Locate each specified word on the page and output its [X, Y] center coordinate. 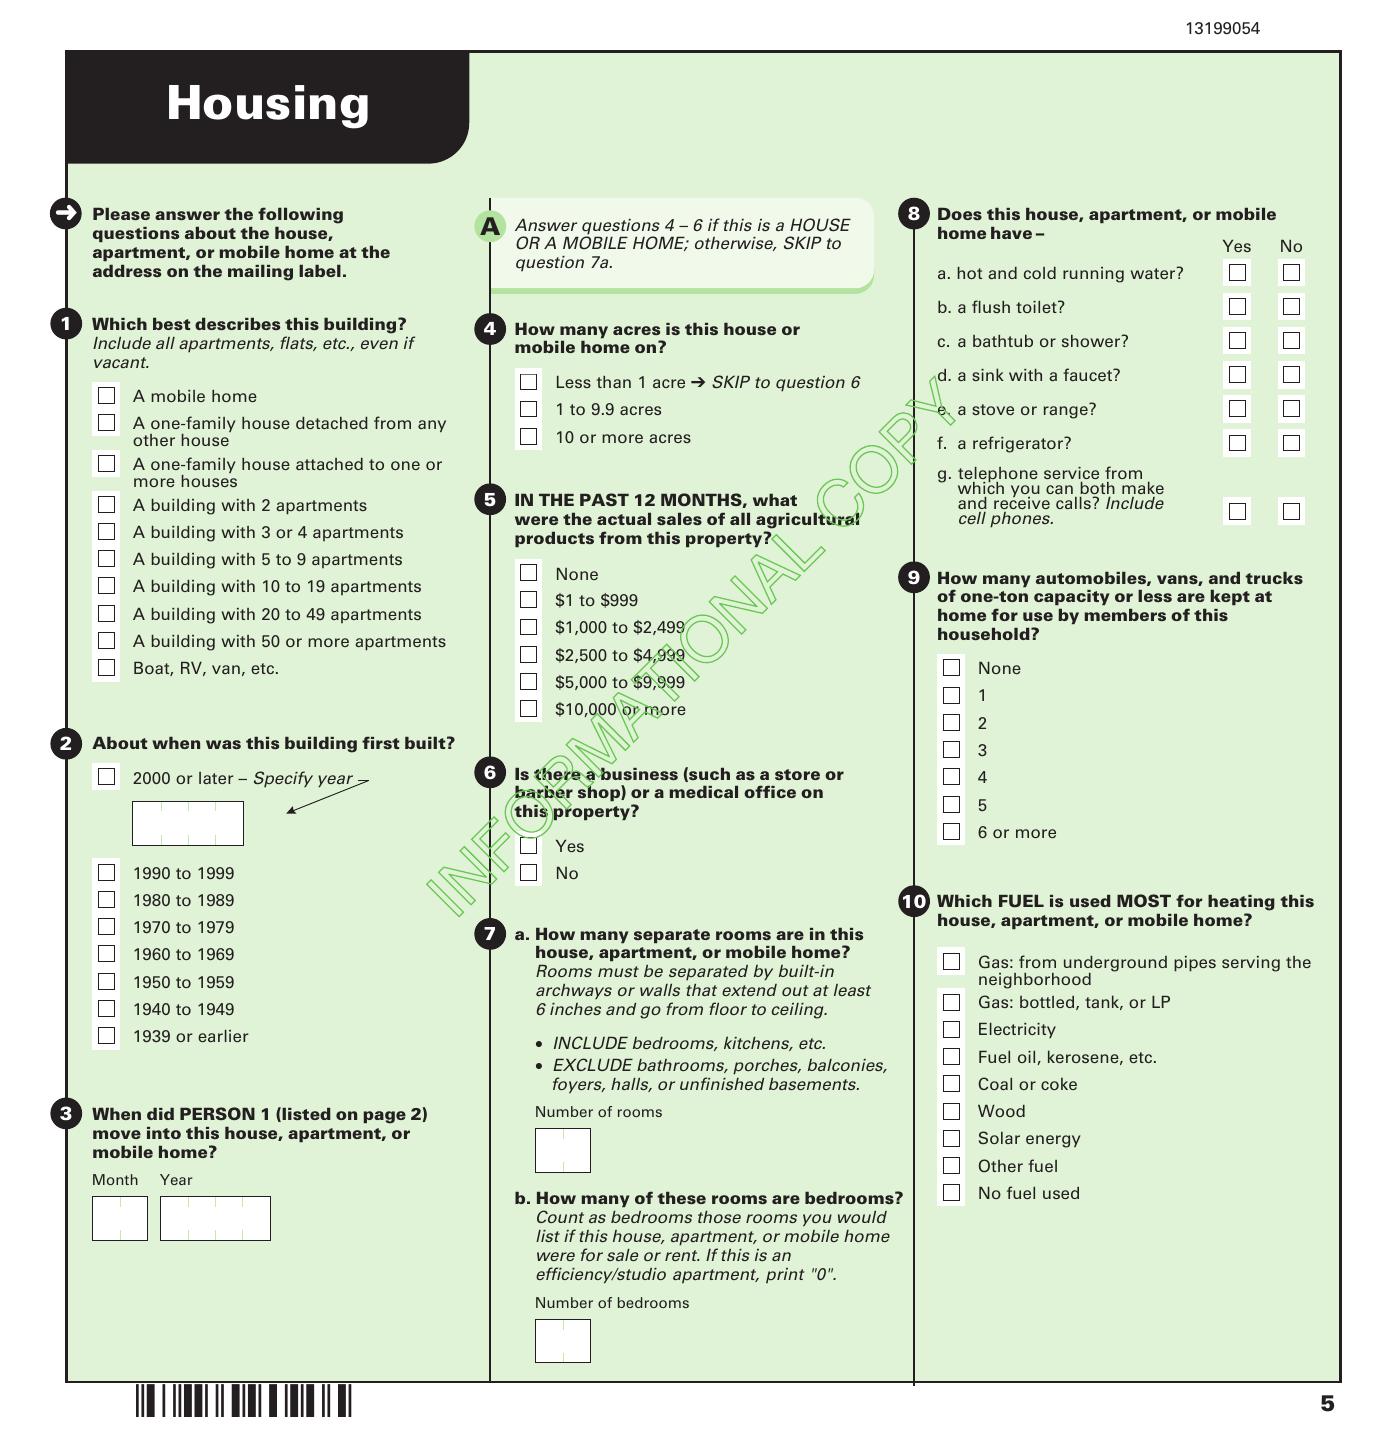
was [223, 744]
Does [960, 214]
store [797, 774]
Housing [268, 107]
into [164, 1133]
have [1011, 233]
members [1125, 615]
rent [682, 1255]
